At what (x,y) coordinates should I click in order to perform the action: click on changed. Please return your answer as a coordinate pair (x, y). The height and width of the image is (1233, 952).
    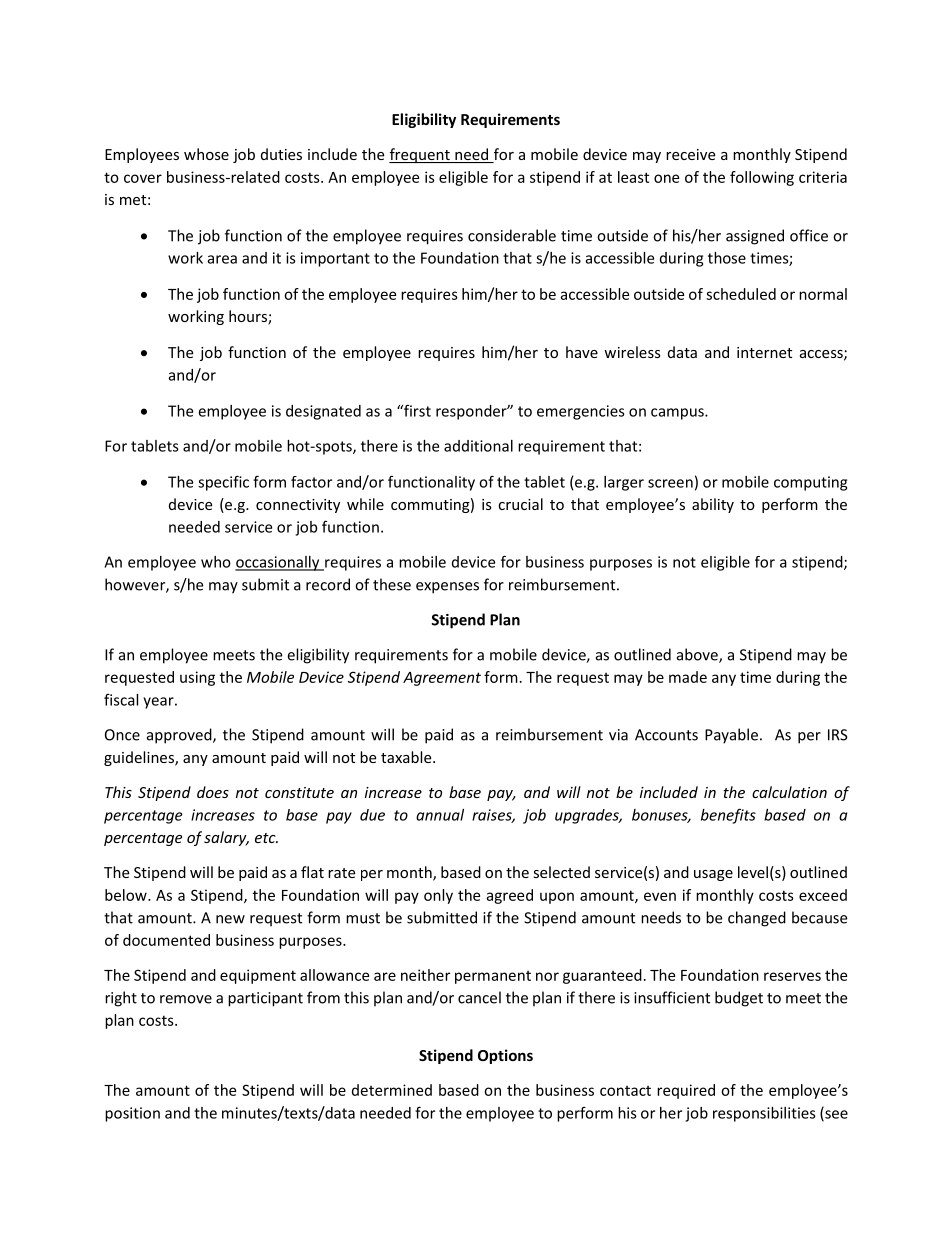
    Looking at the image, I should click on (757, 919).
